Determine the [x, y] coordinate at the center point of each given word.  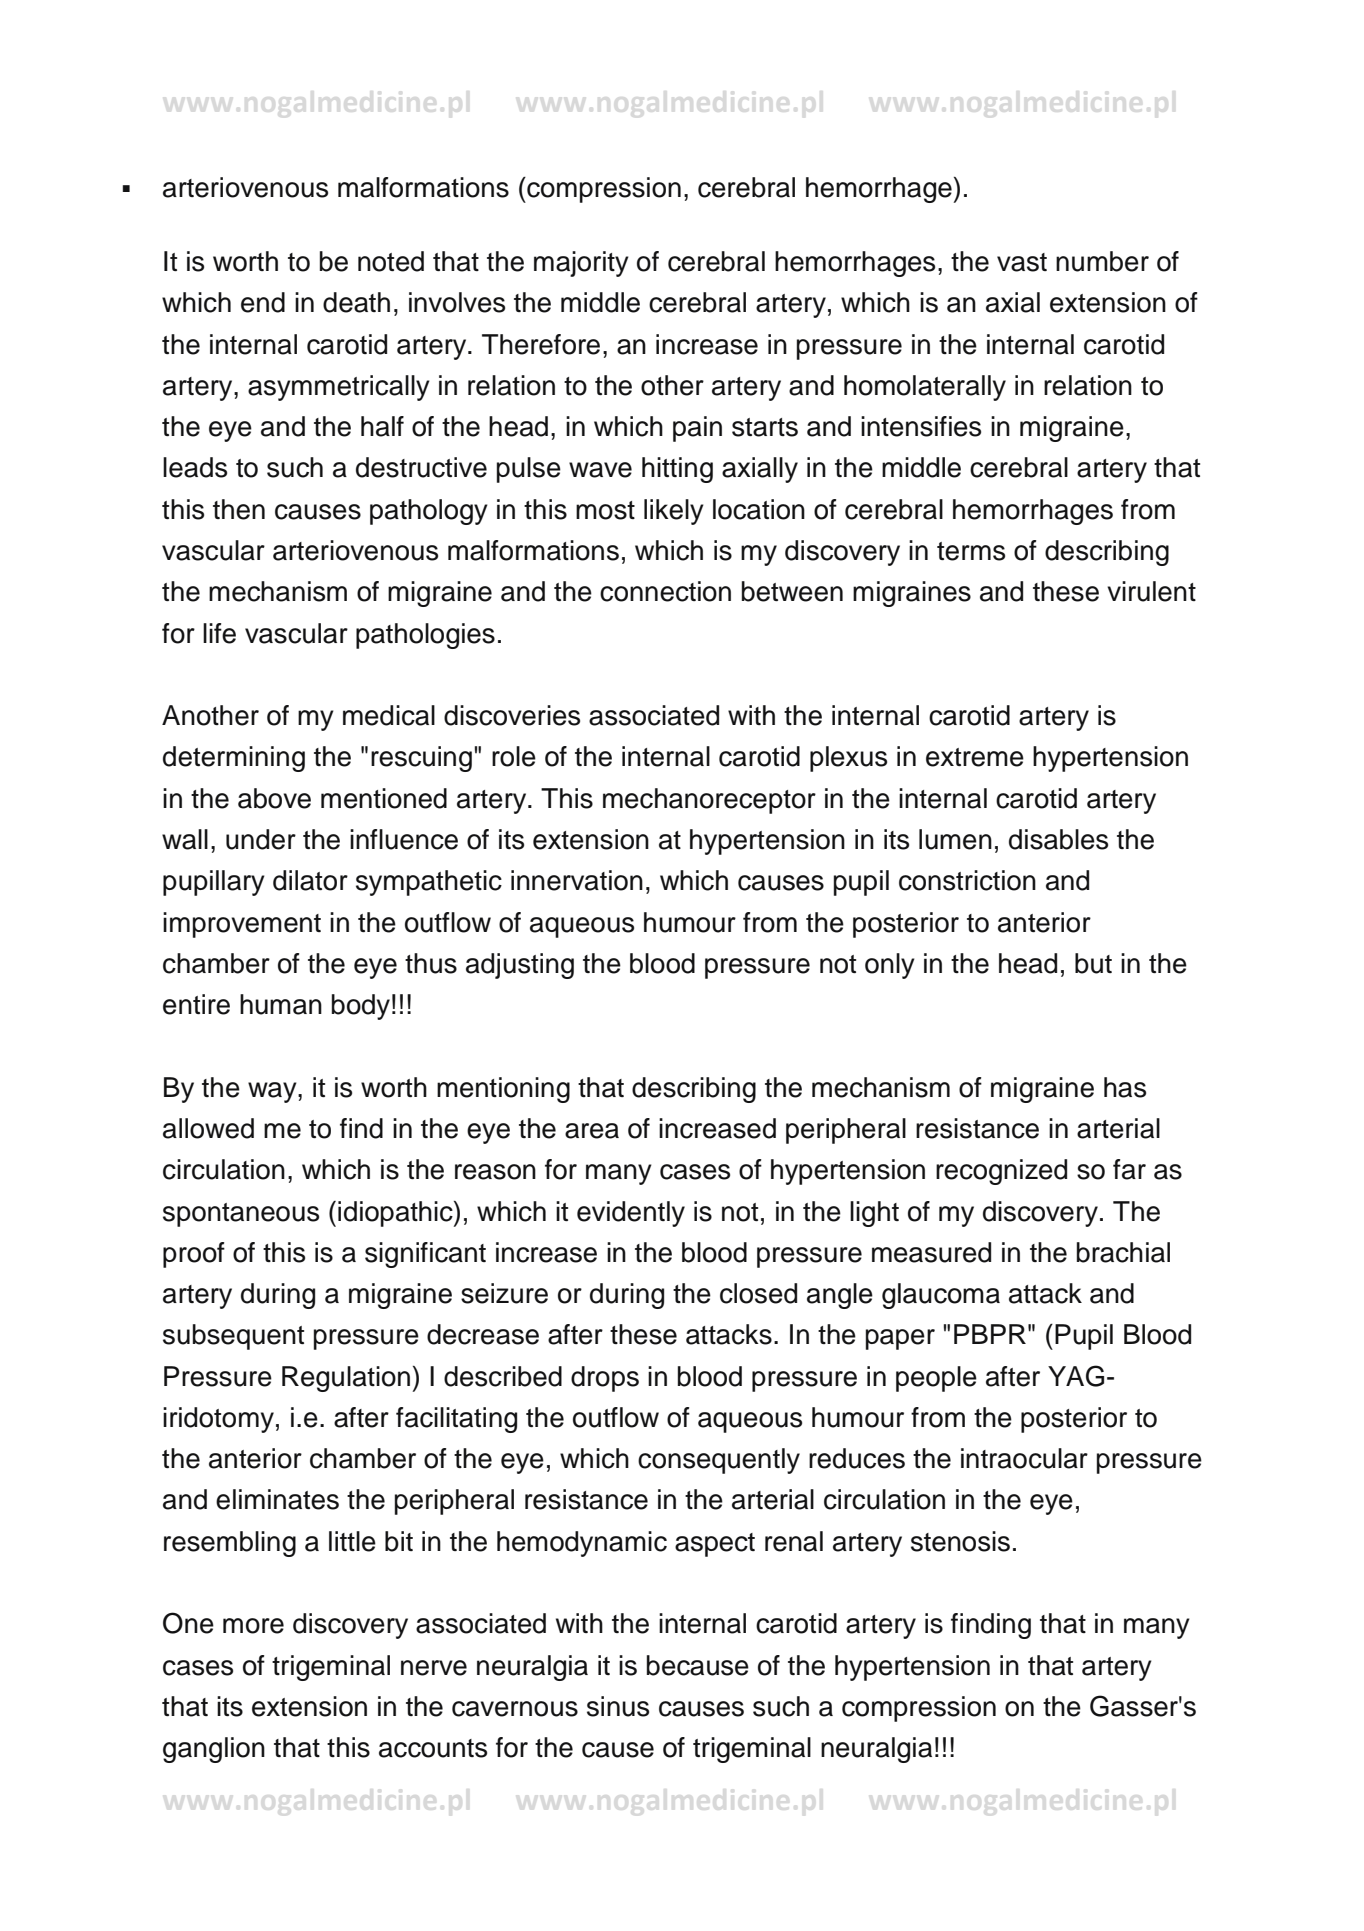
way [273, 1092]
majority [581, 264]
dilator [310, 880]
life [219, 633]
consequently [719, 1461]
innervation [577, 880]
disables [1058, 839]
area [592, 1131]
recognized [1001, 1172]
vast [1022, 262]
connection [665, 591]
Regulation [346, 1379]
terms [971, 551]
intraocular [1024, 1458]
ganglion [214, 1750]
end [263, 302]
